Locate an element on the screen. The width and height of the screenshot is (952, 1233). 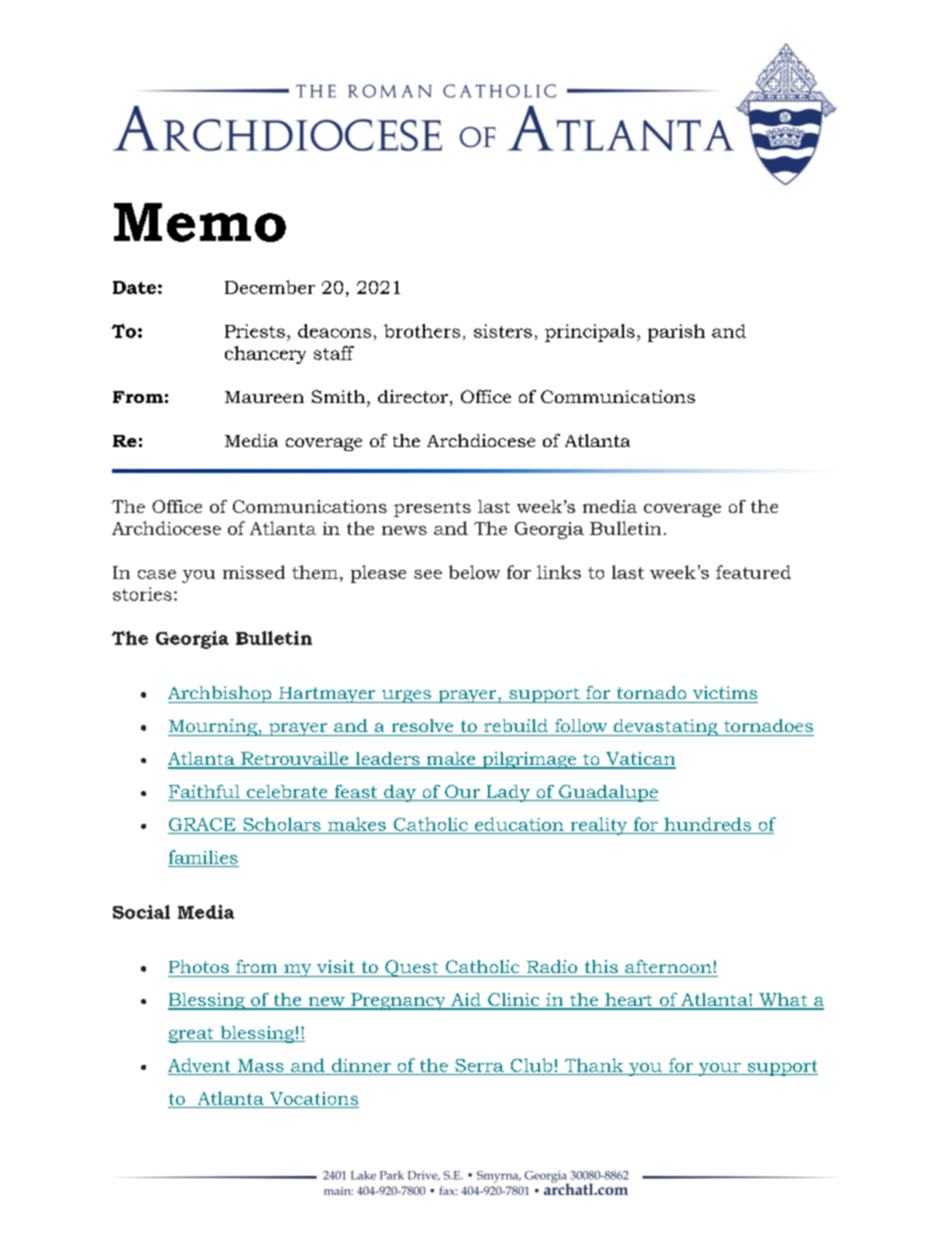
Archbishop is located at coordinates (221, 694).
